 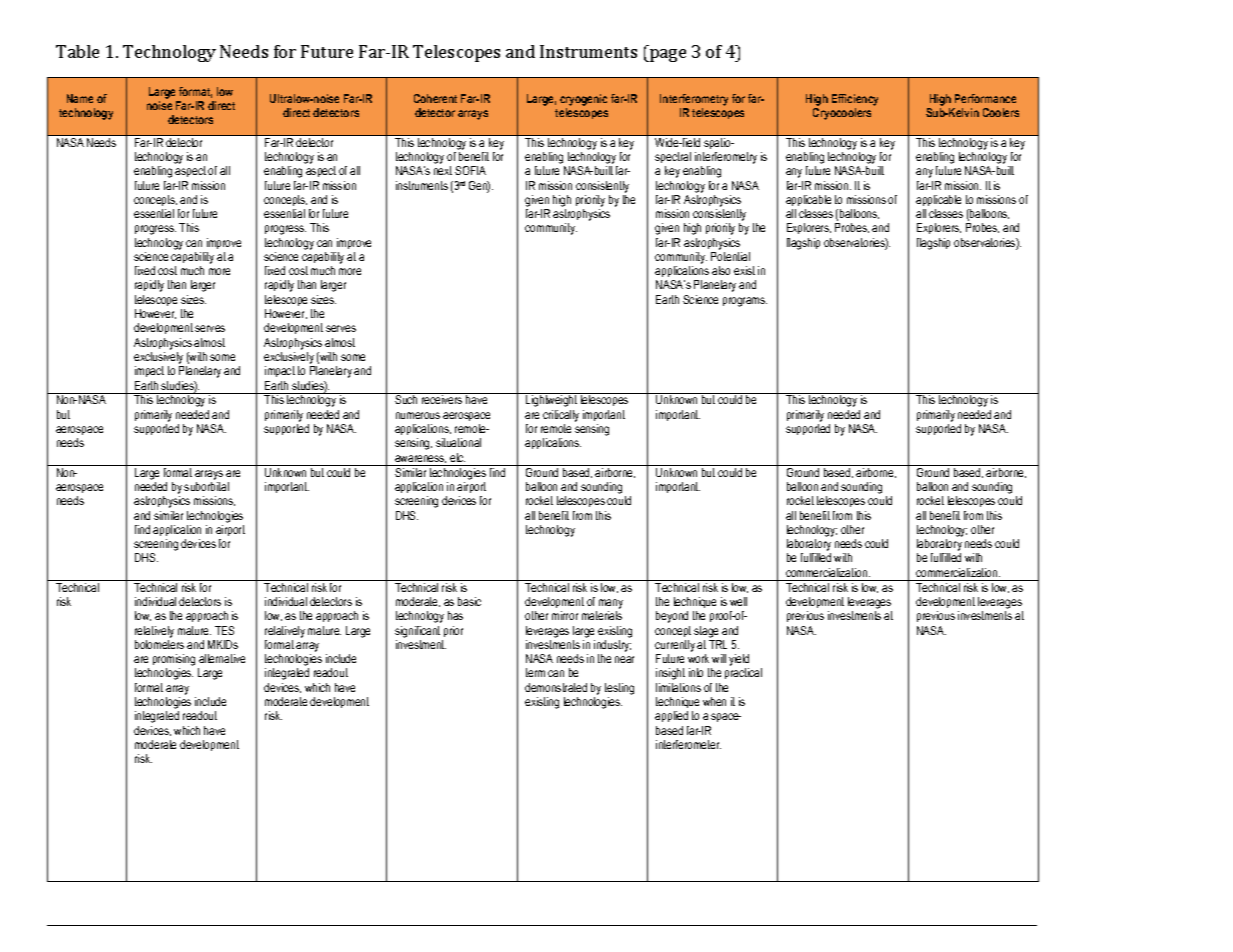 What do you see at coordinates (556, 687) in the screenshot?
I see `demonstrated` at bounding box center [556, 687].
